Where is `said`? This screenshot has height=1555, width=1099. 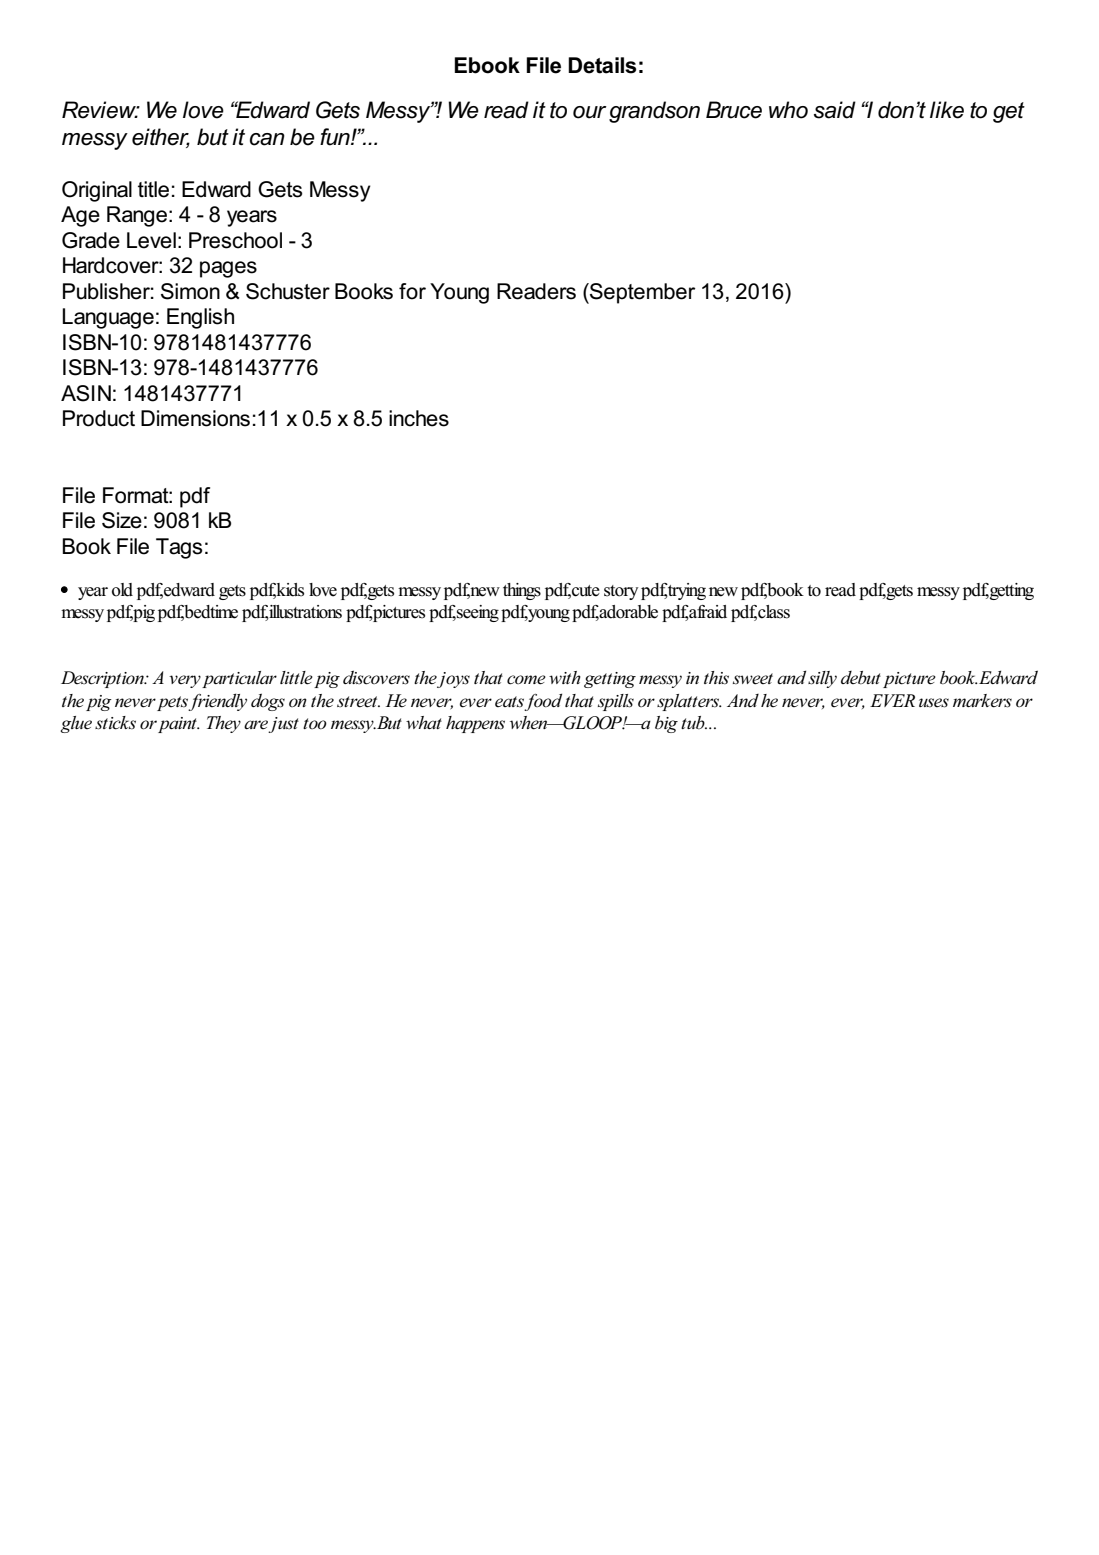
said is located at coordinates (835, 110).
